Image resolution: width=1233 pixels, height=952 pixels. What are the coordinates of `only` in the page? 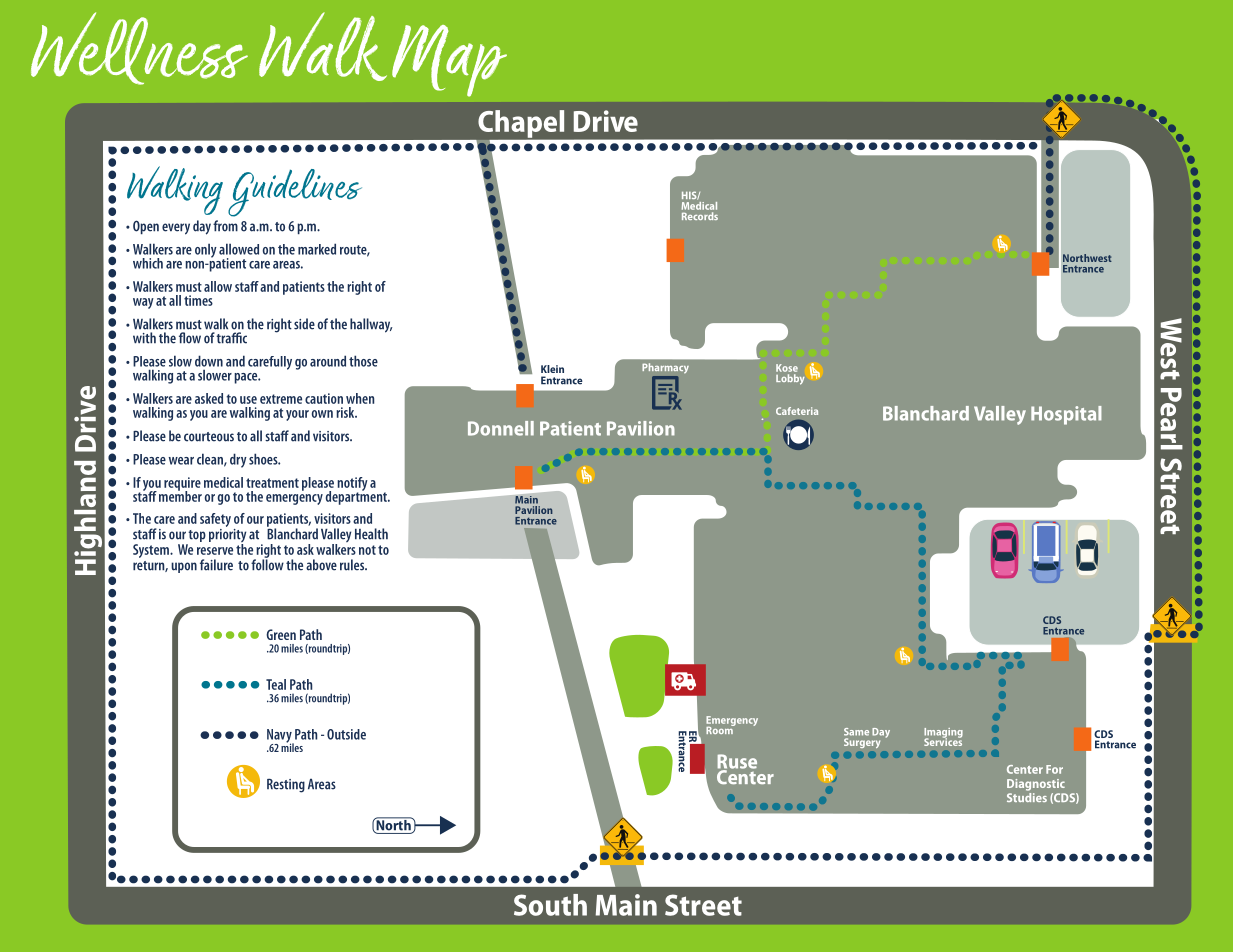 It's located at (206, 250).
